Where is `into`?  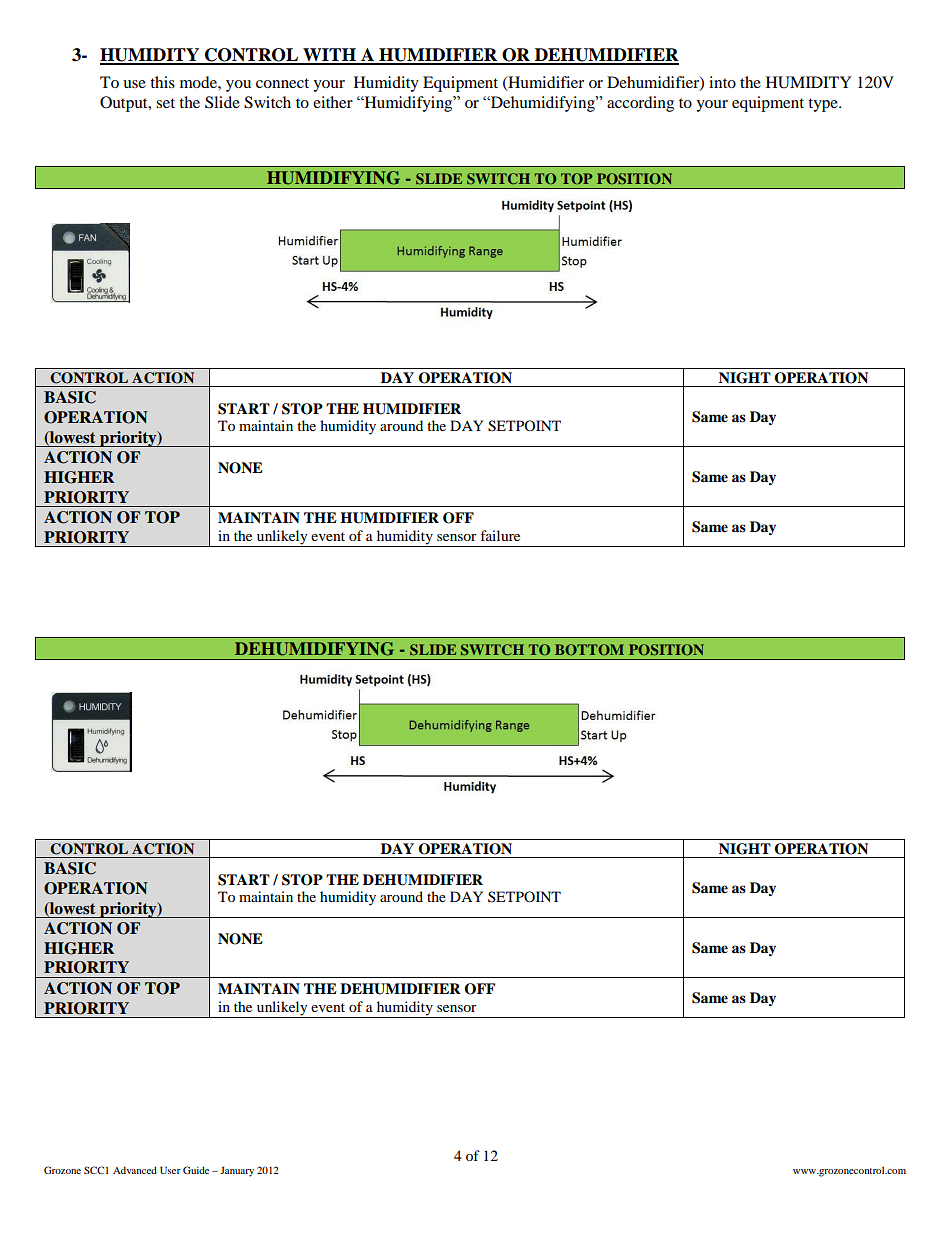
into is located at coordinates (722, 82).
